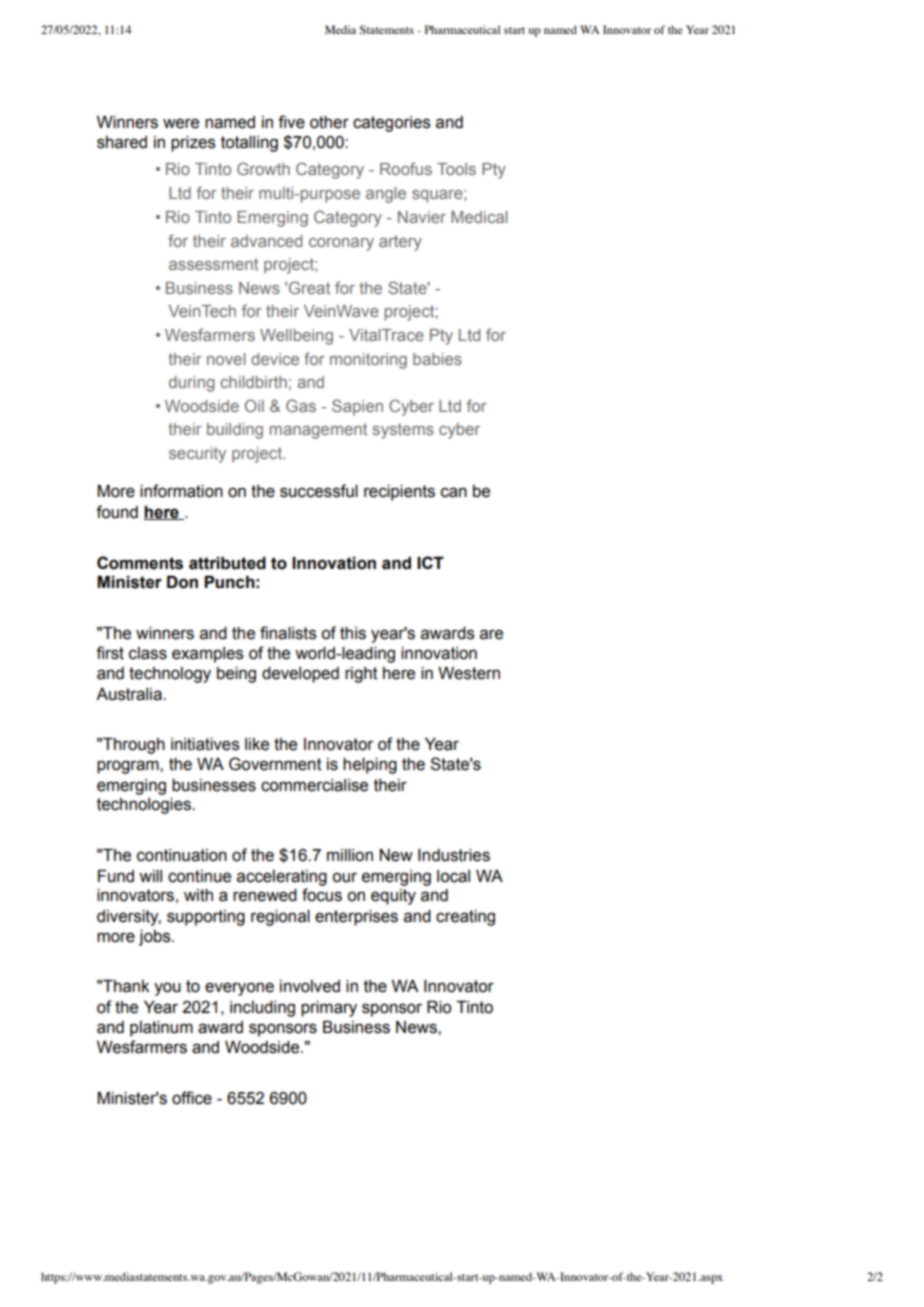  What do you see at coordinates (275, 764) in the screenshot?
I see `Government` at bounding box center [275, 764].
